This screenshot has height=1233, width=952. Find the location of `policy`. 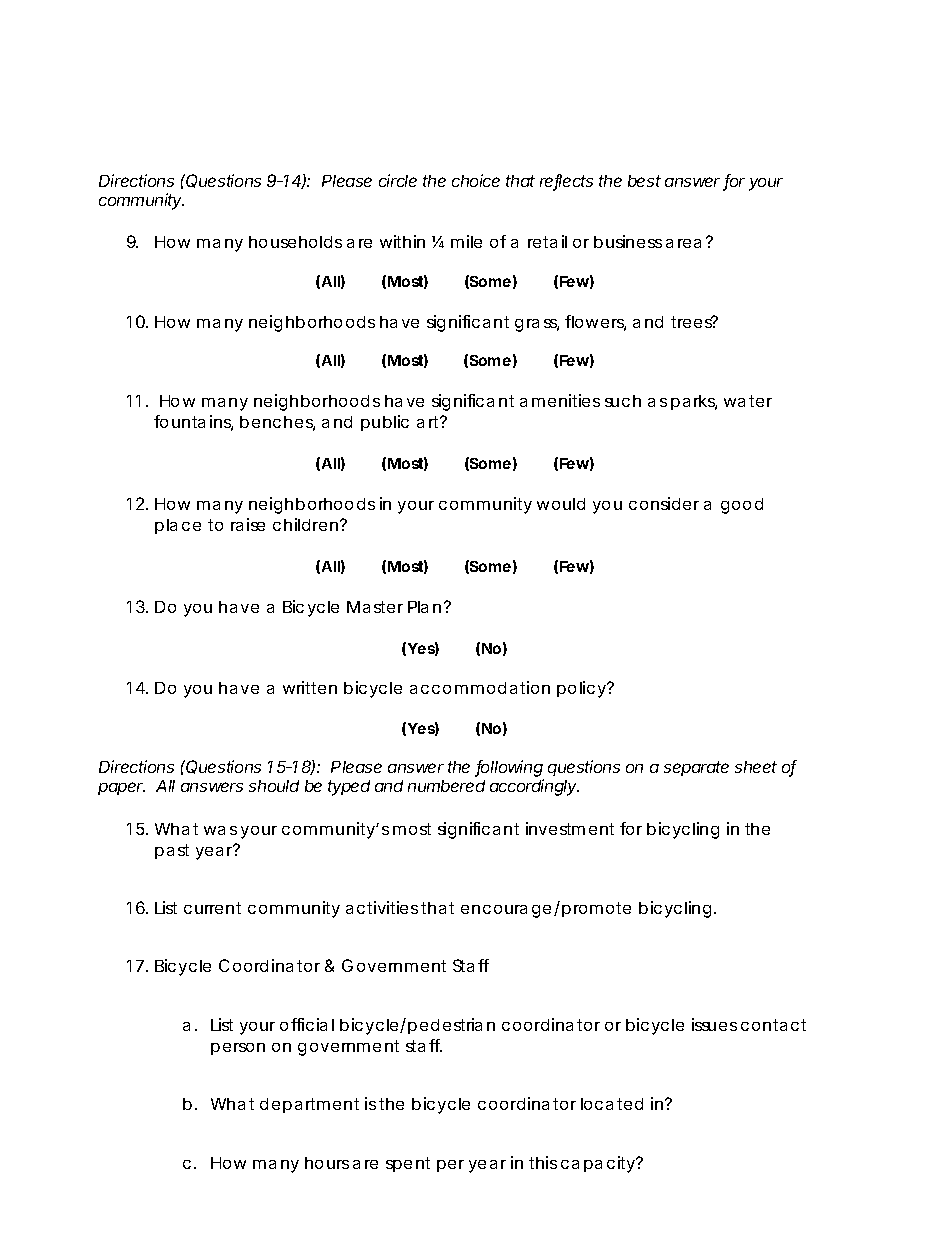

policy is located at coordinates (582, 689).
